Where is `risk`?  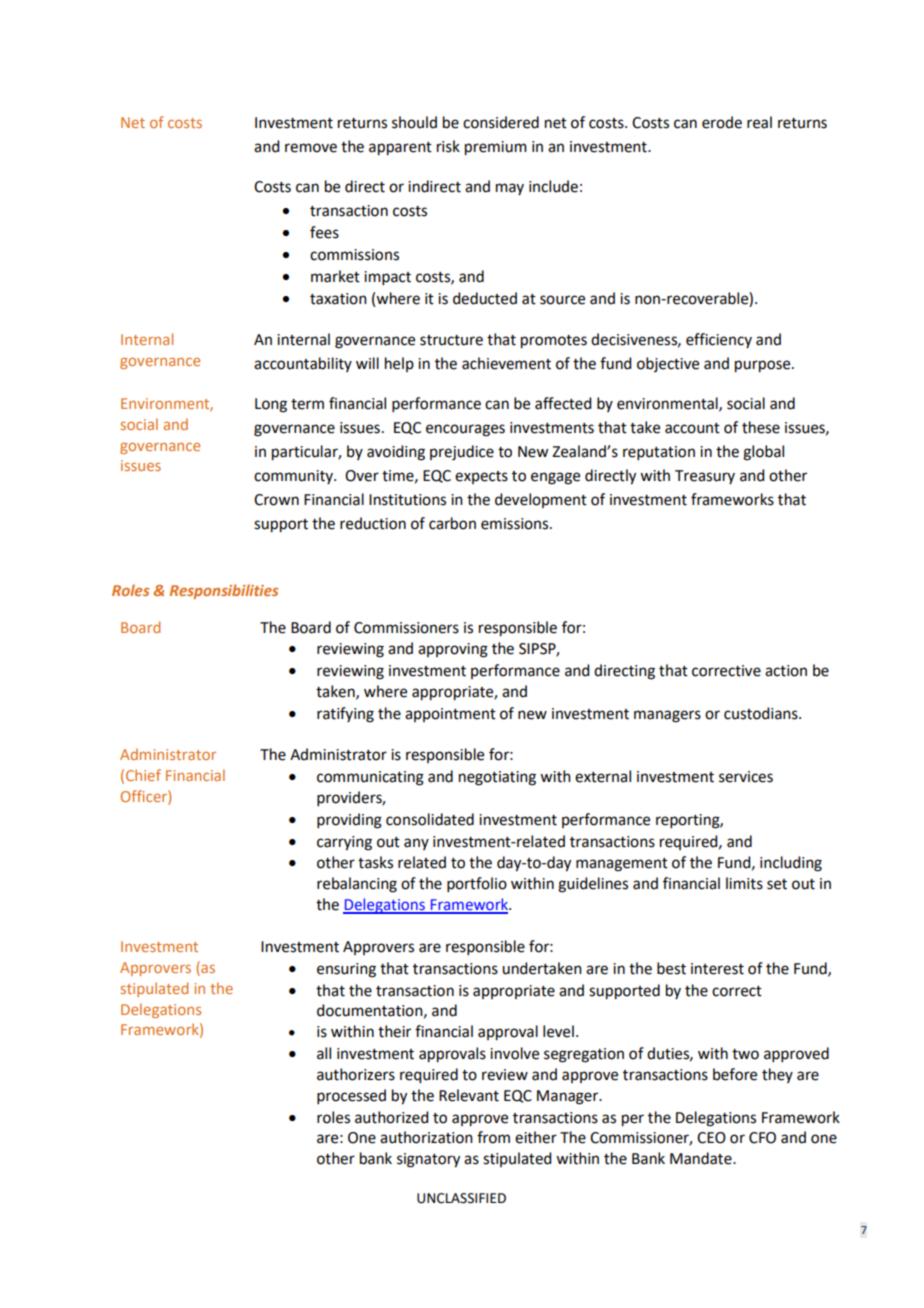 risk is located at coordinates (448, 146).
